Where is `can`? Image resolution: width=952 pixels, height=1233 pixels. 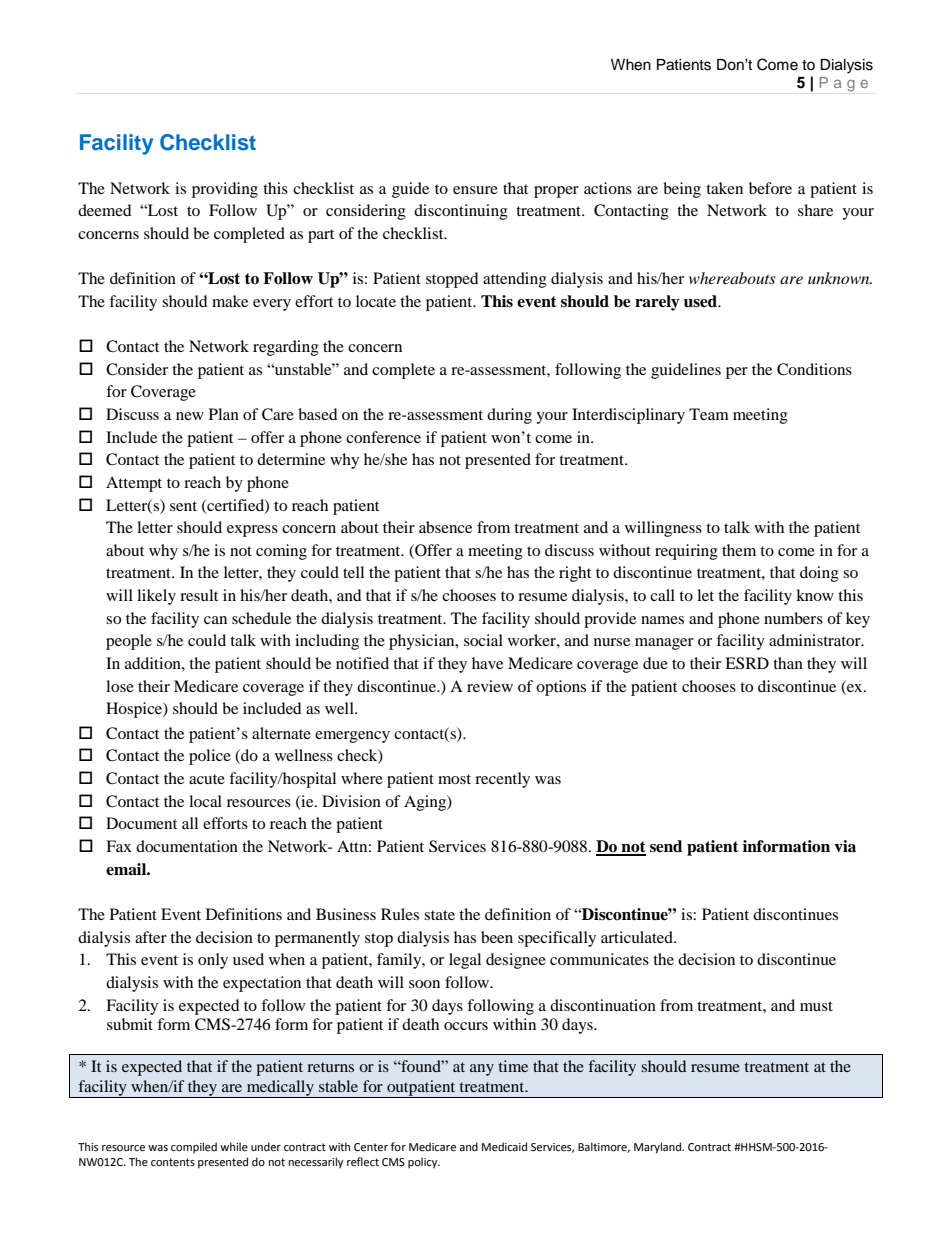 can is located at coordinates (215, 620).
